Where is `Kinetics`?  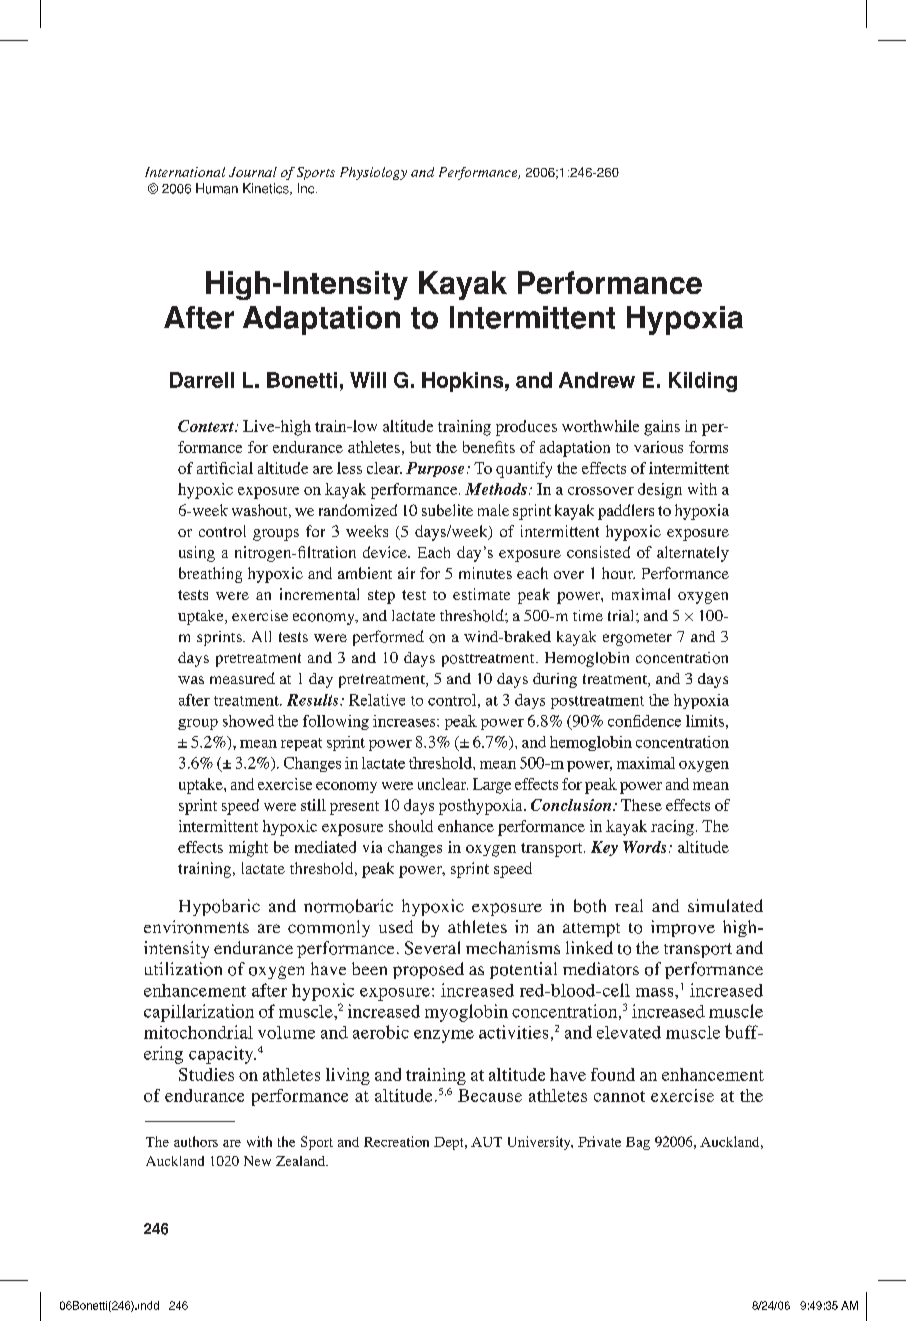
Kinetics is located at coordinates (267, 189).
